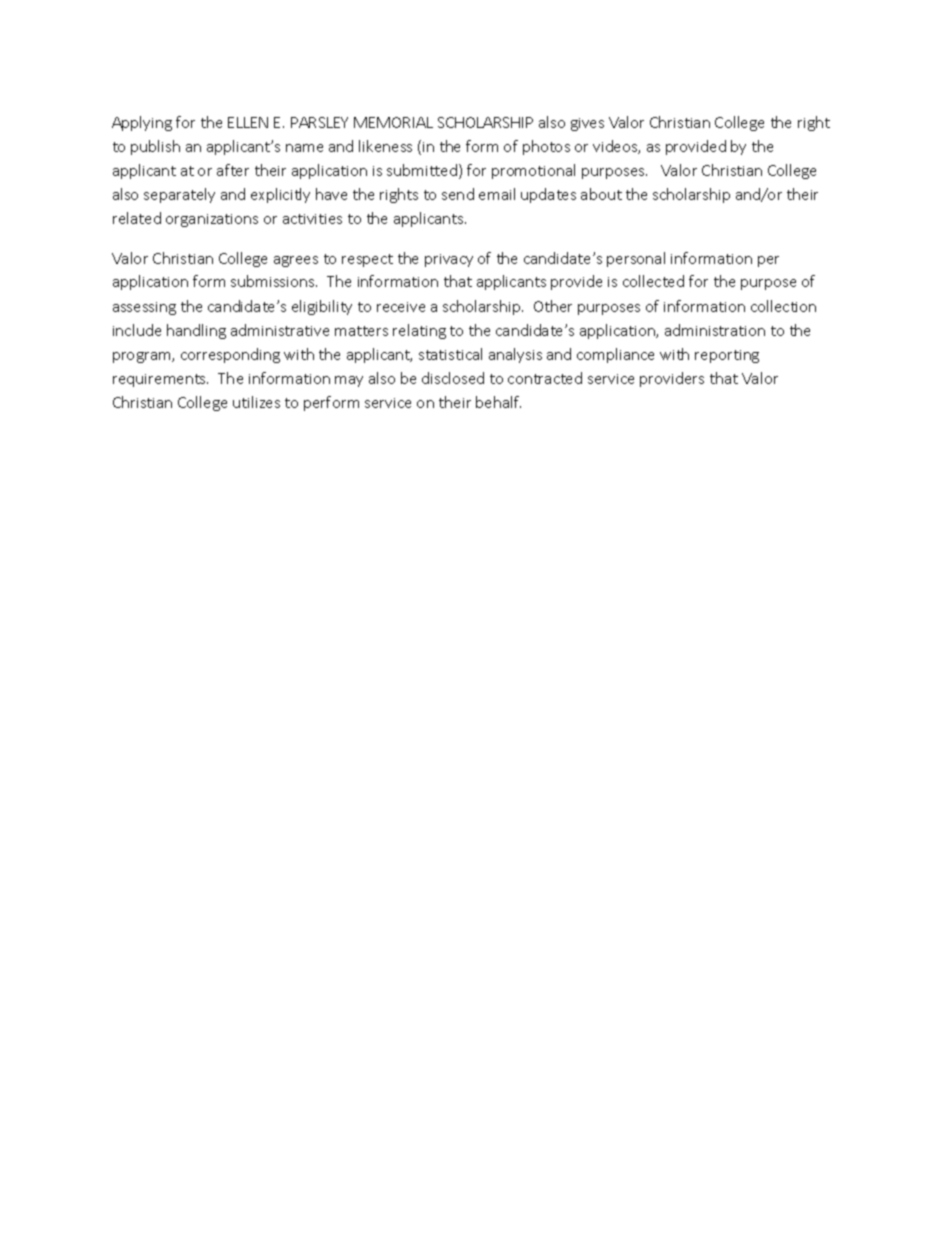  Describe the element at coordinates (601, 194) in the screenshot. I see `about` at that location.
